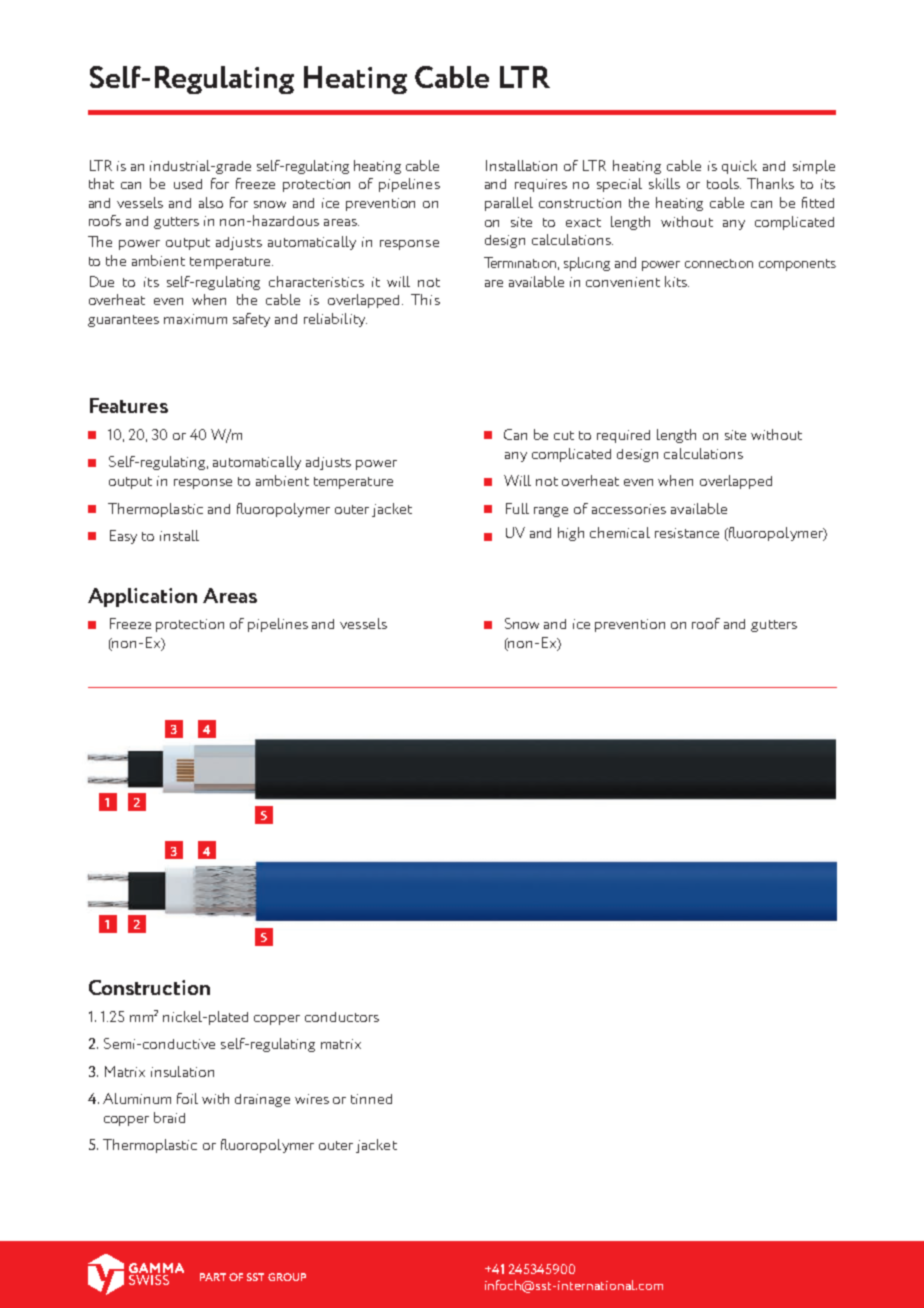 Image resolution: width=924 pixels, height=1308 pixels. Describe the element at coordinates (188, 184) in the screenshot. I see `used` at that location.
